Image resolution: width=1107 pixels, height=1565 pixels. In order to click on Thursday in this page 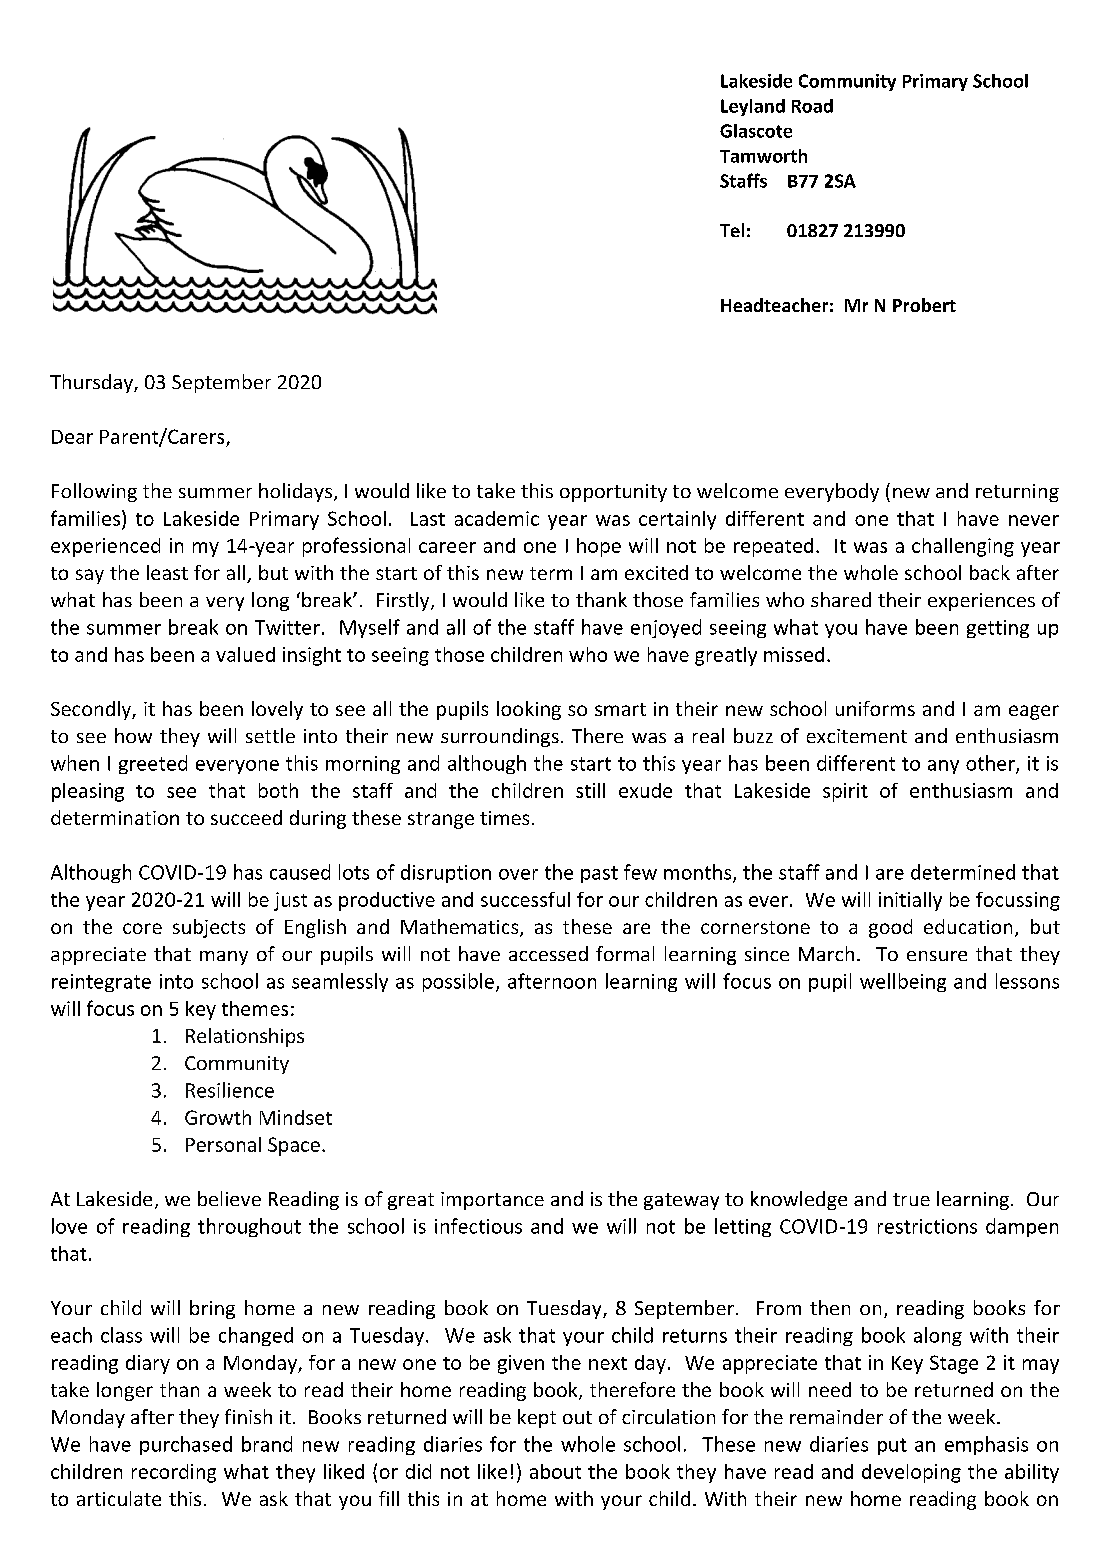, I will do `click(92, 383)`.
